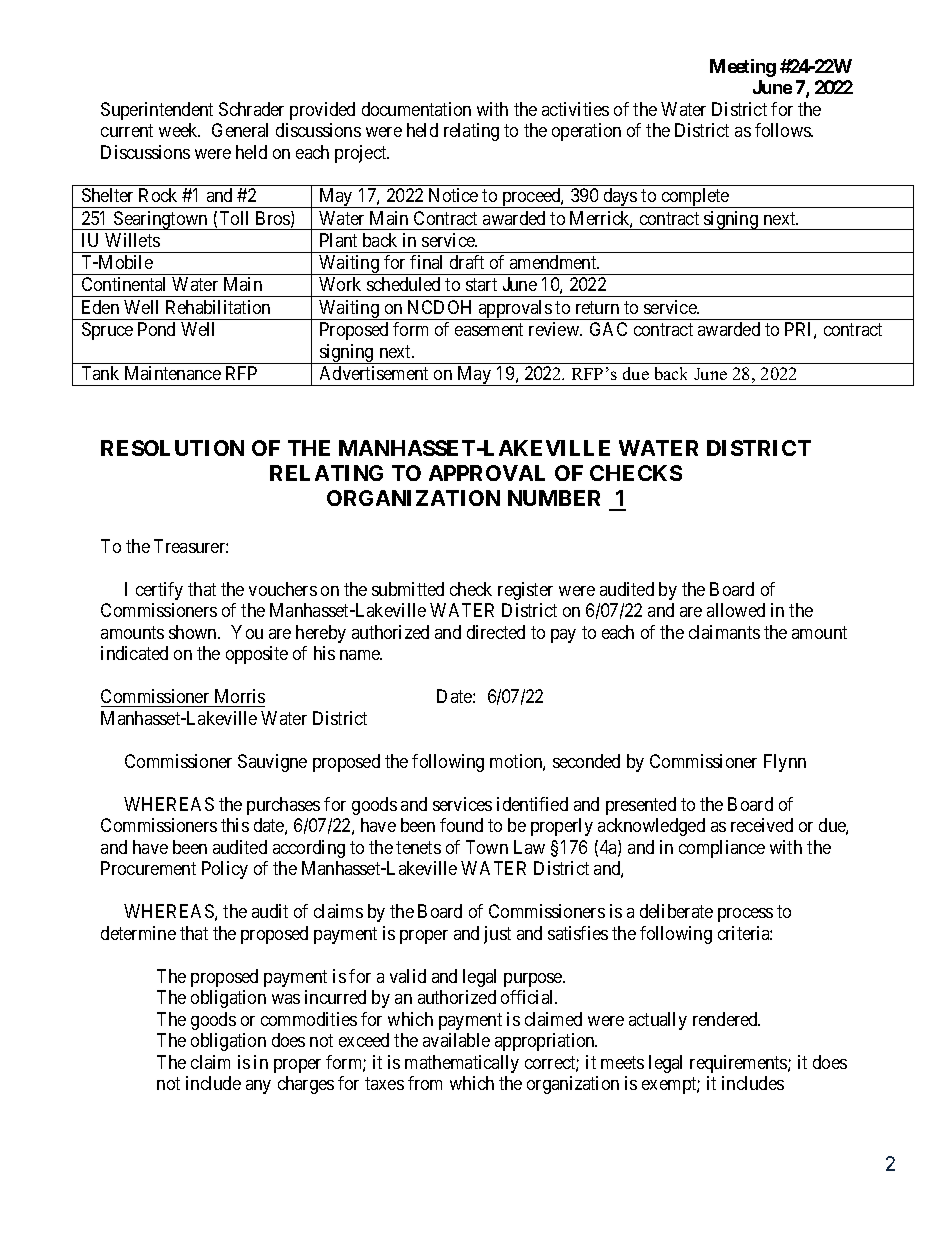 The width and height of the document is (952, 1233). Describe the element at coordinates (462, 1064) in the document. I see `mathematically` at that location.
